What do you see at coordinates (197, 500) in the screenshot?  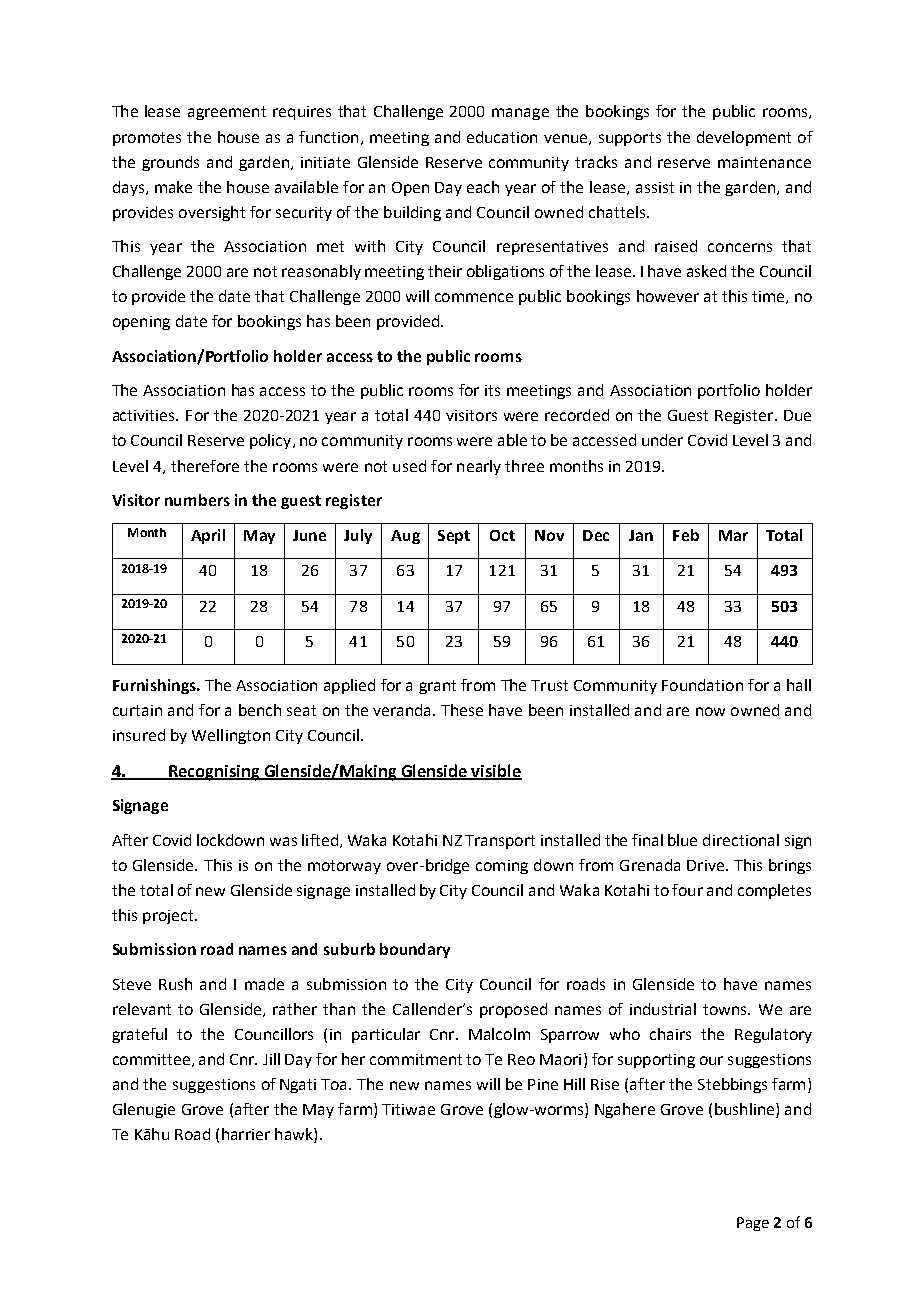 I see `numbers` at bounding box center [197, 500].
